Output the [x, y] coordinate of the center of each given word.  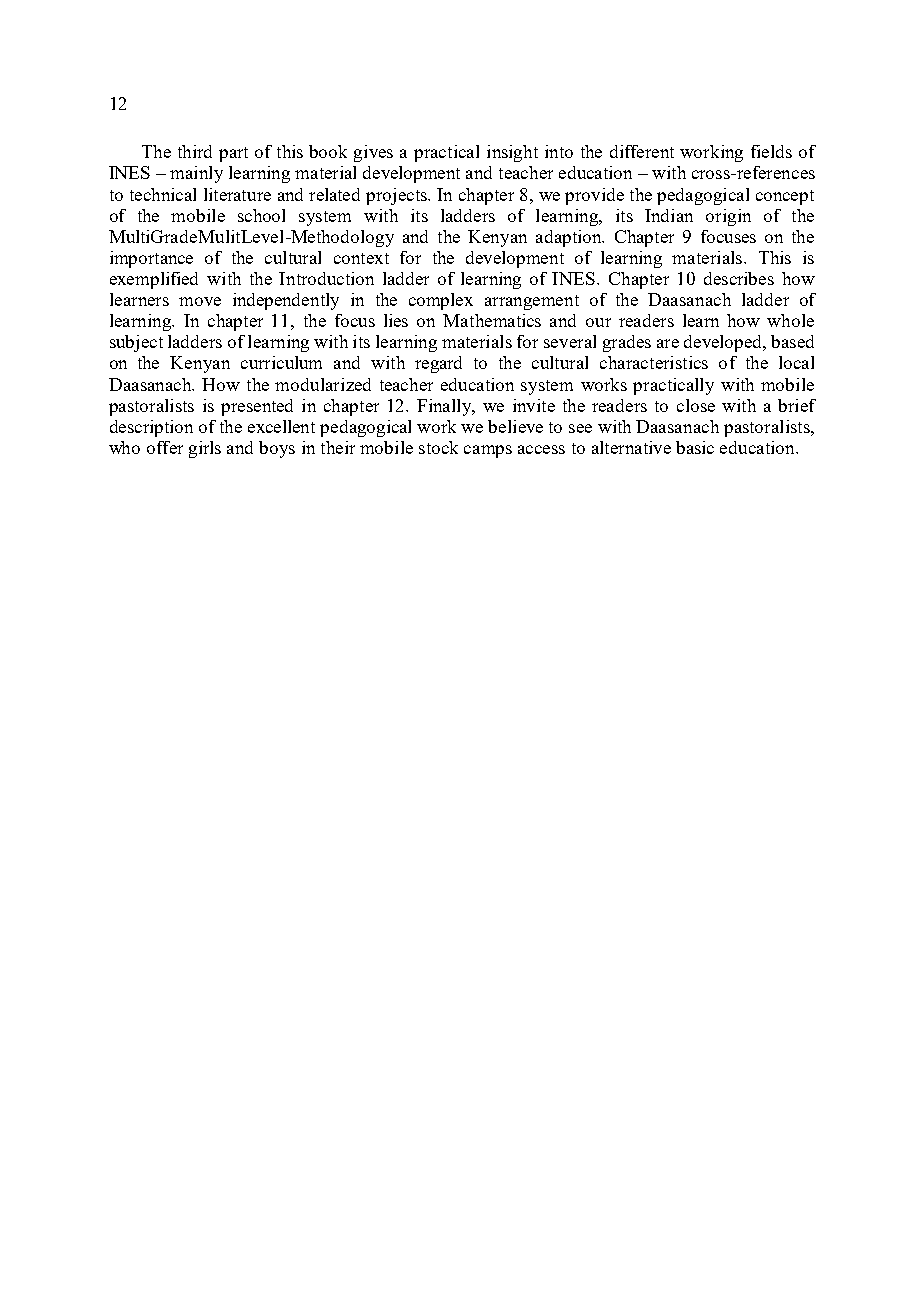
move [200, 301]
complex [441, 301]
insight [512, 153]
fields [771, 151]
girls [205, 449]
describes [739, 278]
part [233, 154]
